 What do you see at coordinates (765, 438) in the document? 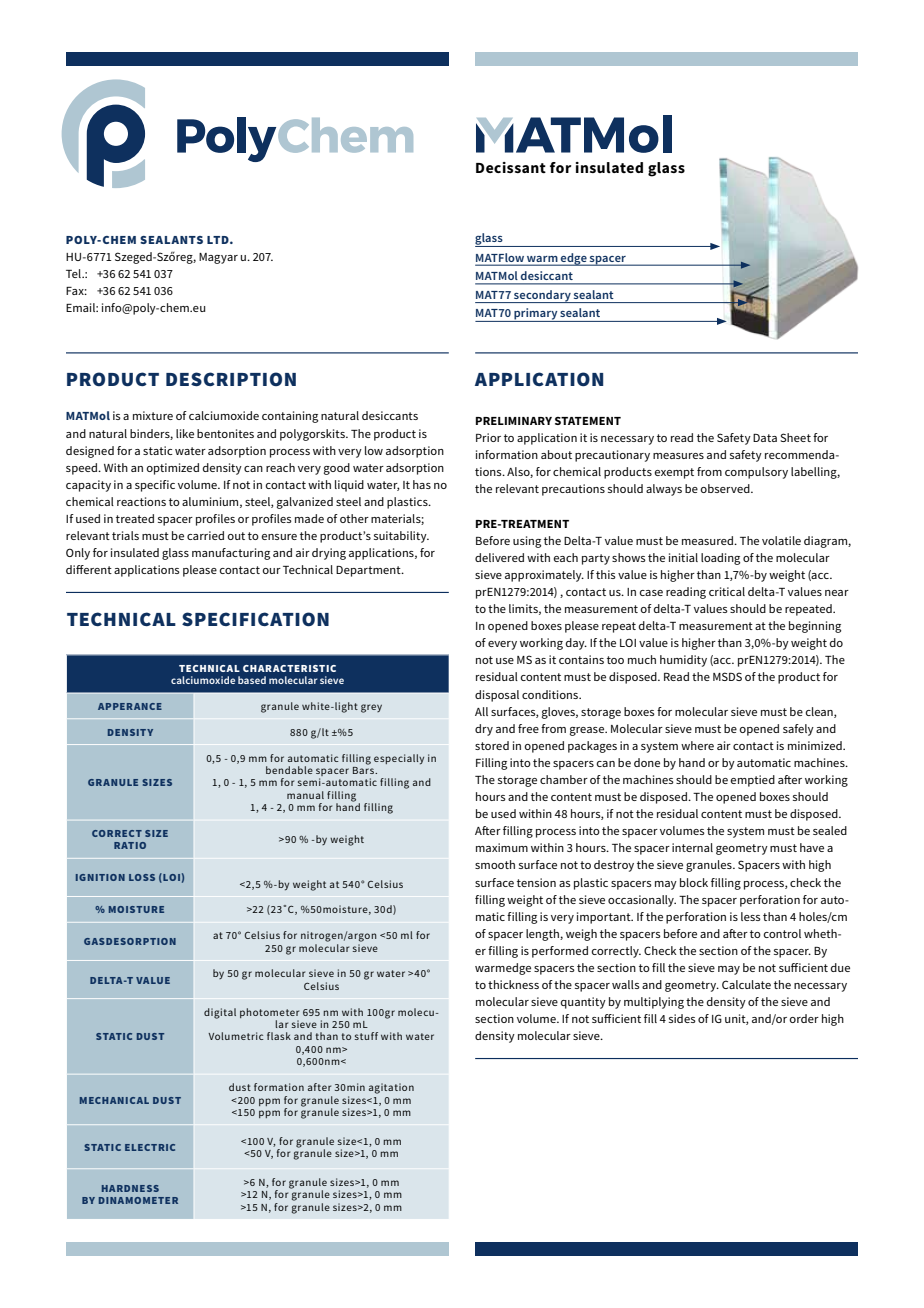
I see `Data` at bounding box center [765, 438].
